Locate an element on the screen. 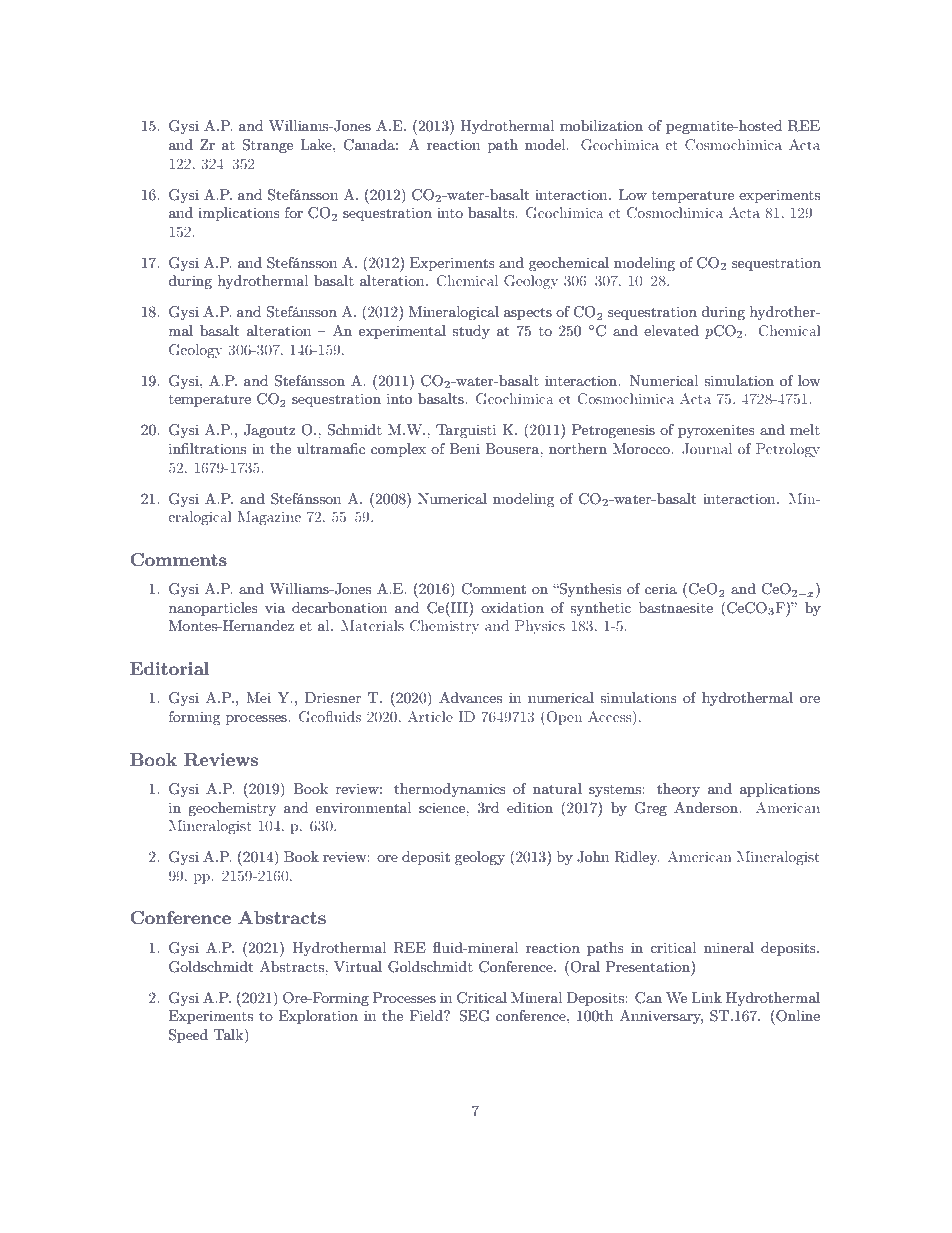  Strange is located at coordinates (267, 146).
